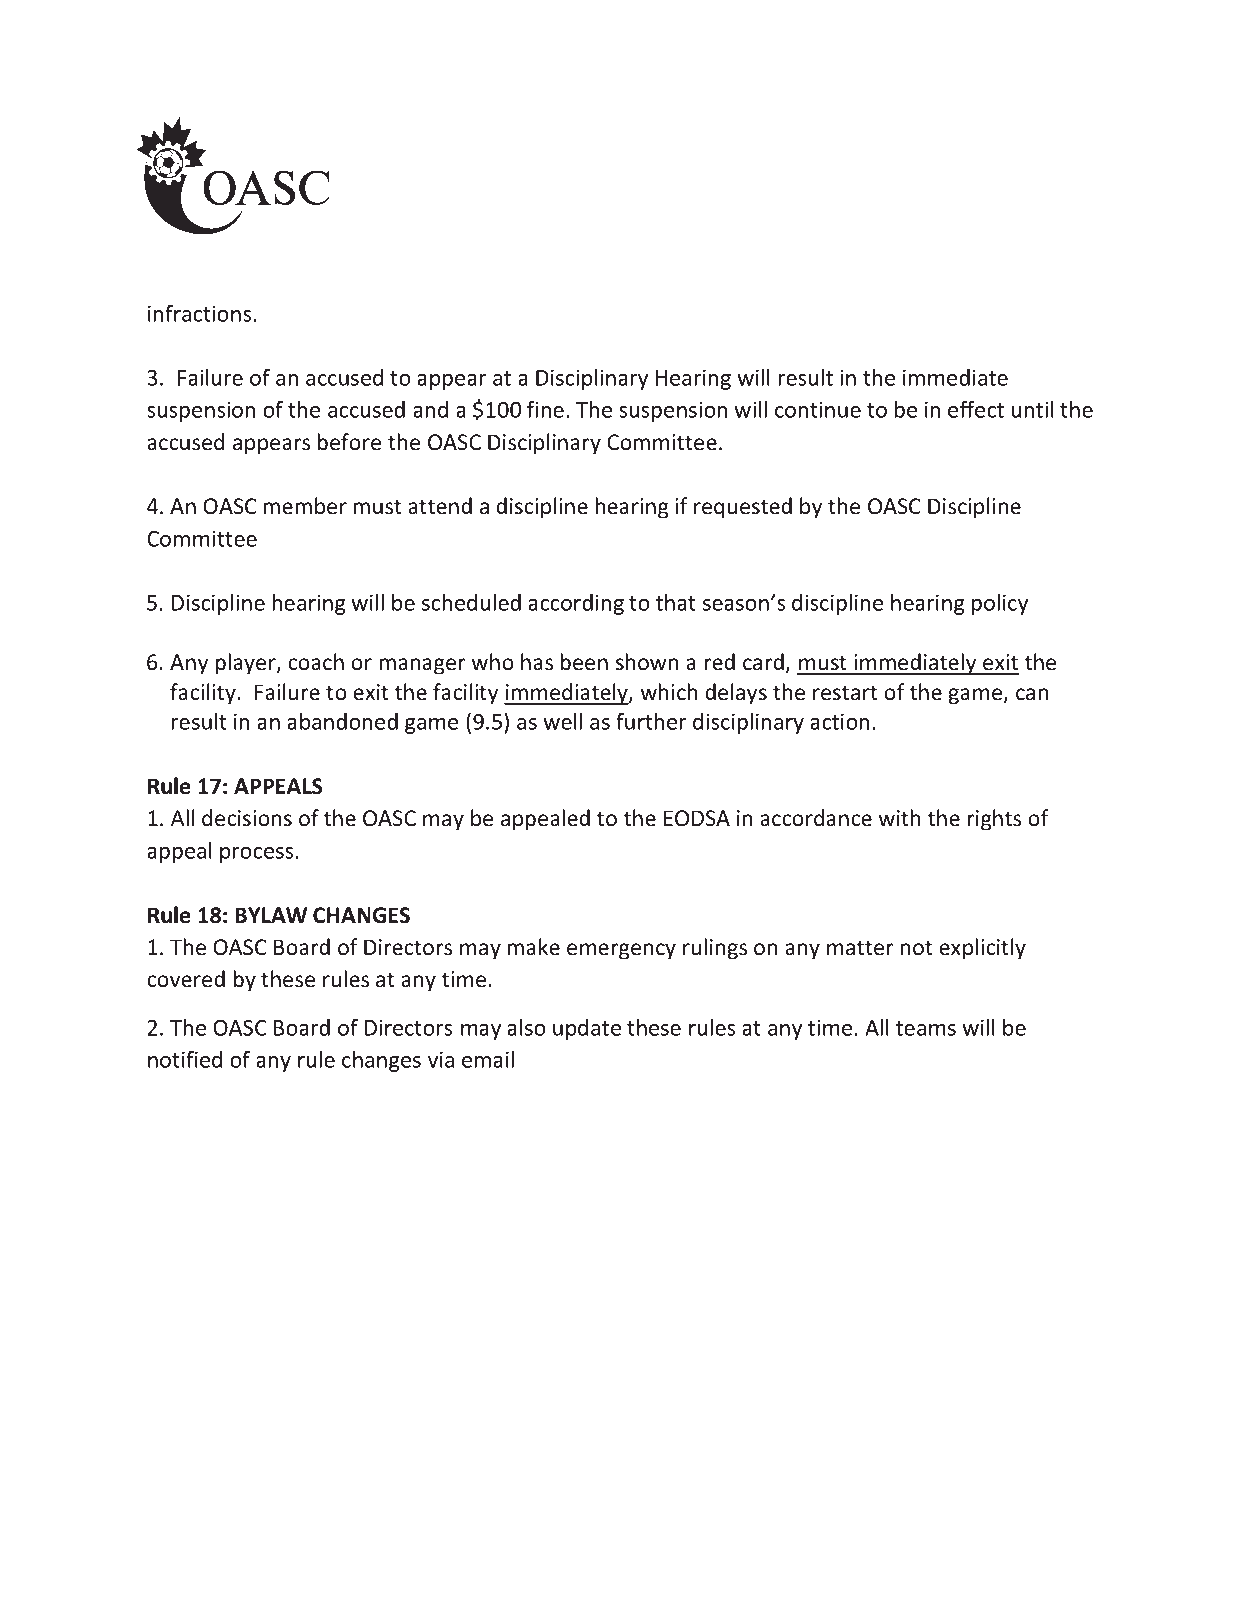 The width and height of the screenshot is (1245, 1611). I want to click on notified, so click(185, 1059).
